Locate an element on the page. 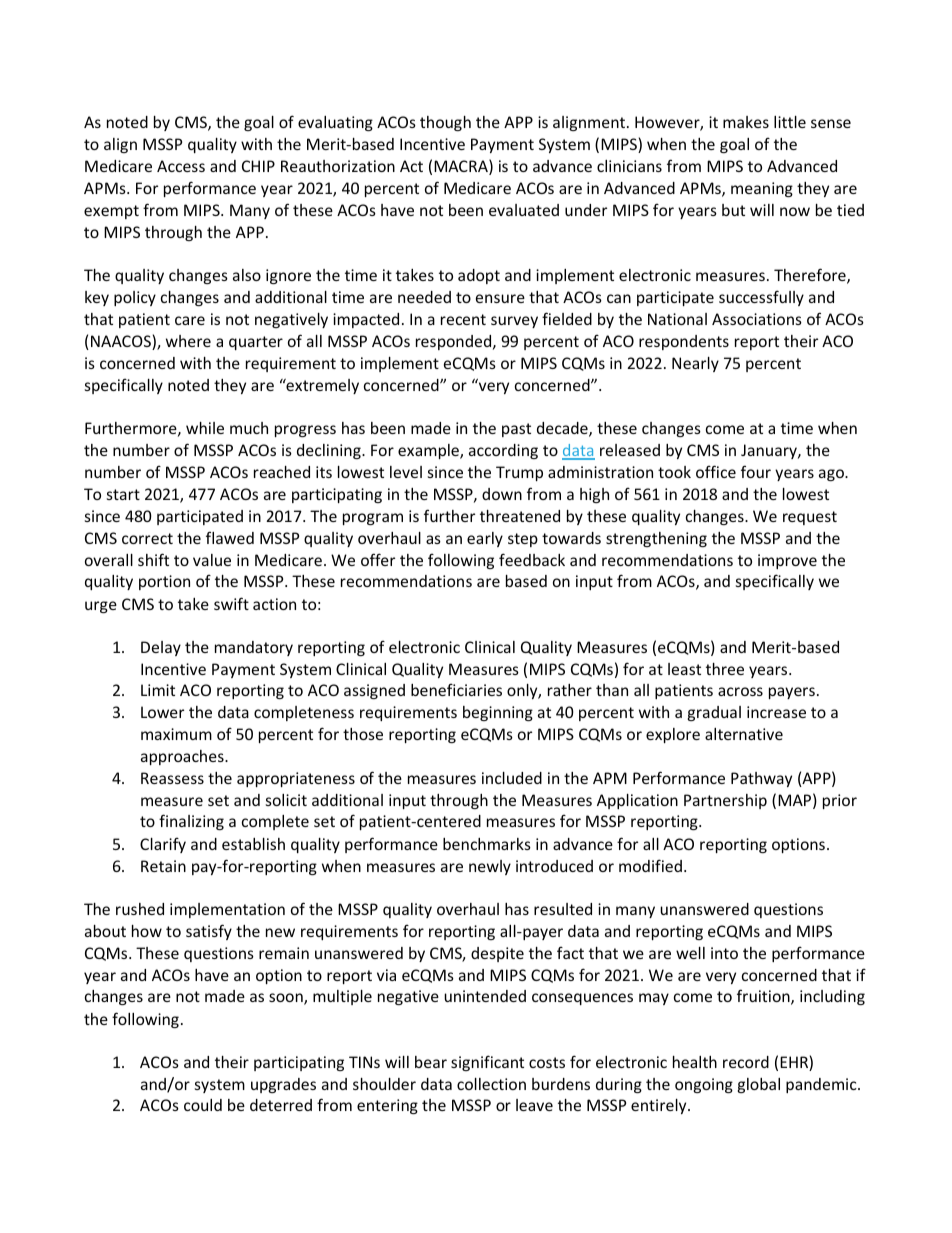 The image size is (952, 1233). Access is located at coordinates (181, 166).
